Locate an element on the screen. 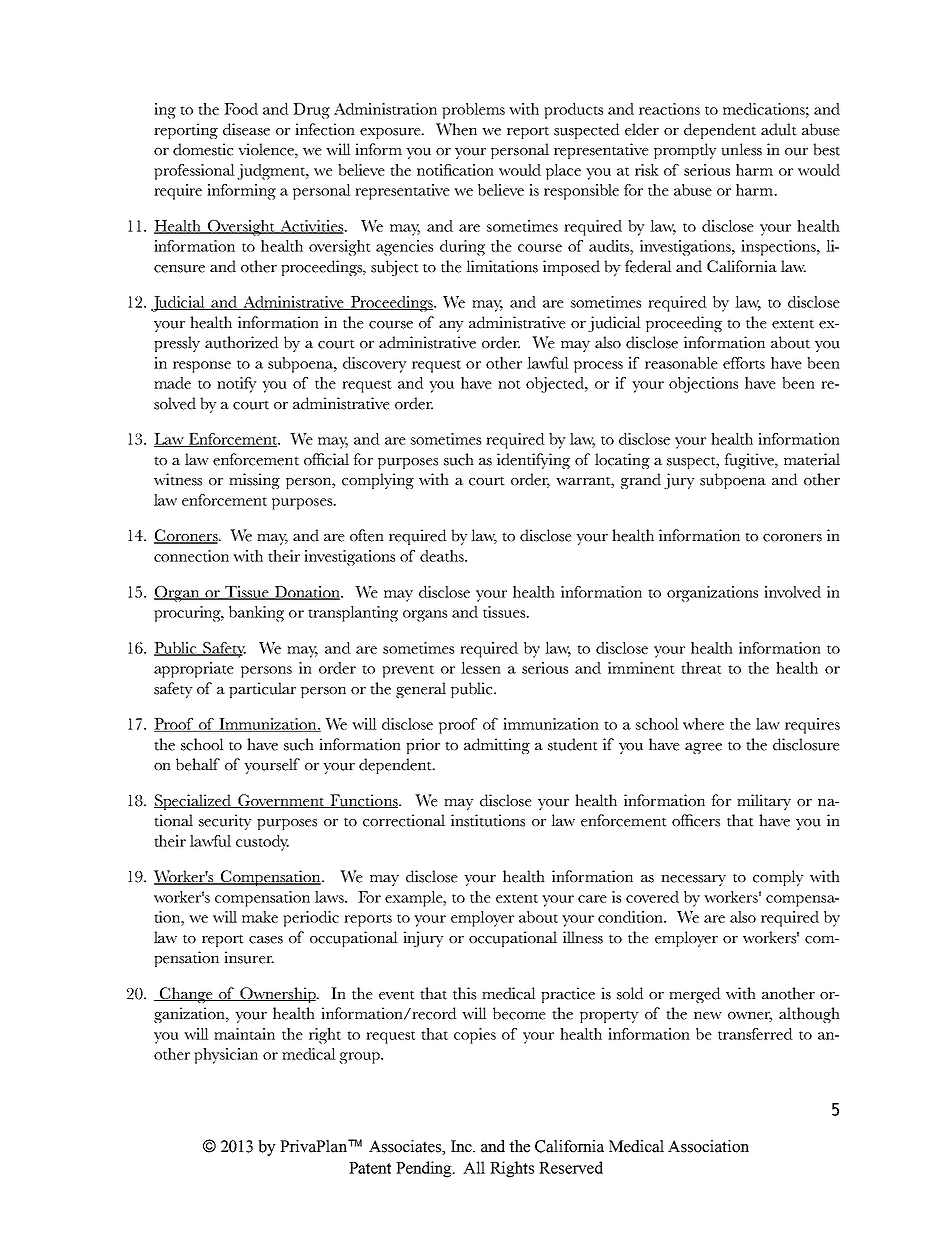 The width and height of the screenshot is (952, 1233). Inc is located at coordinates (462, 1146).
